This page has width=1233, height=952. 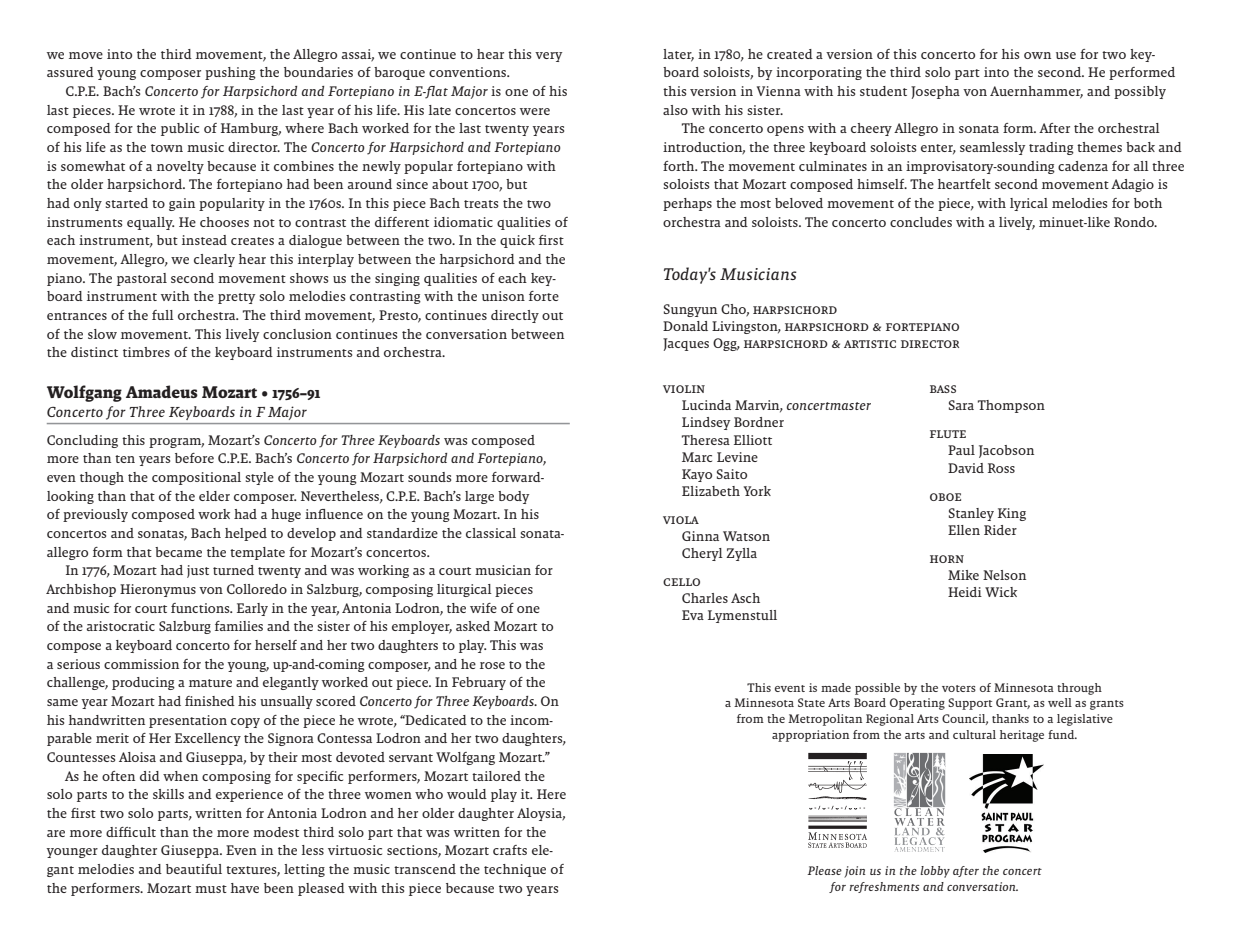 I want to click on compositional, so click(x=196, y=478).
